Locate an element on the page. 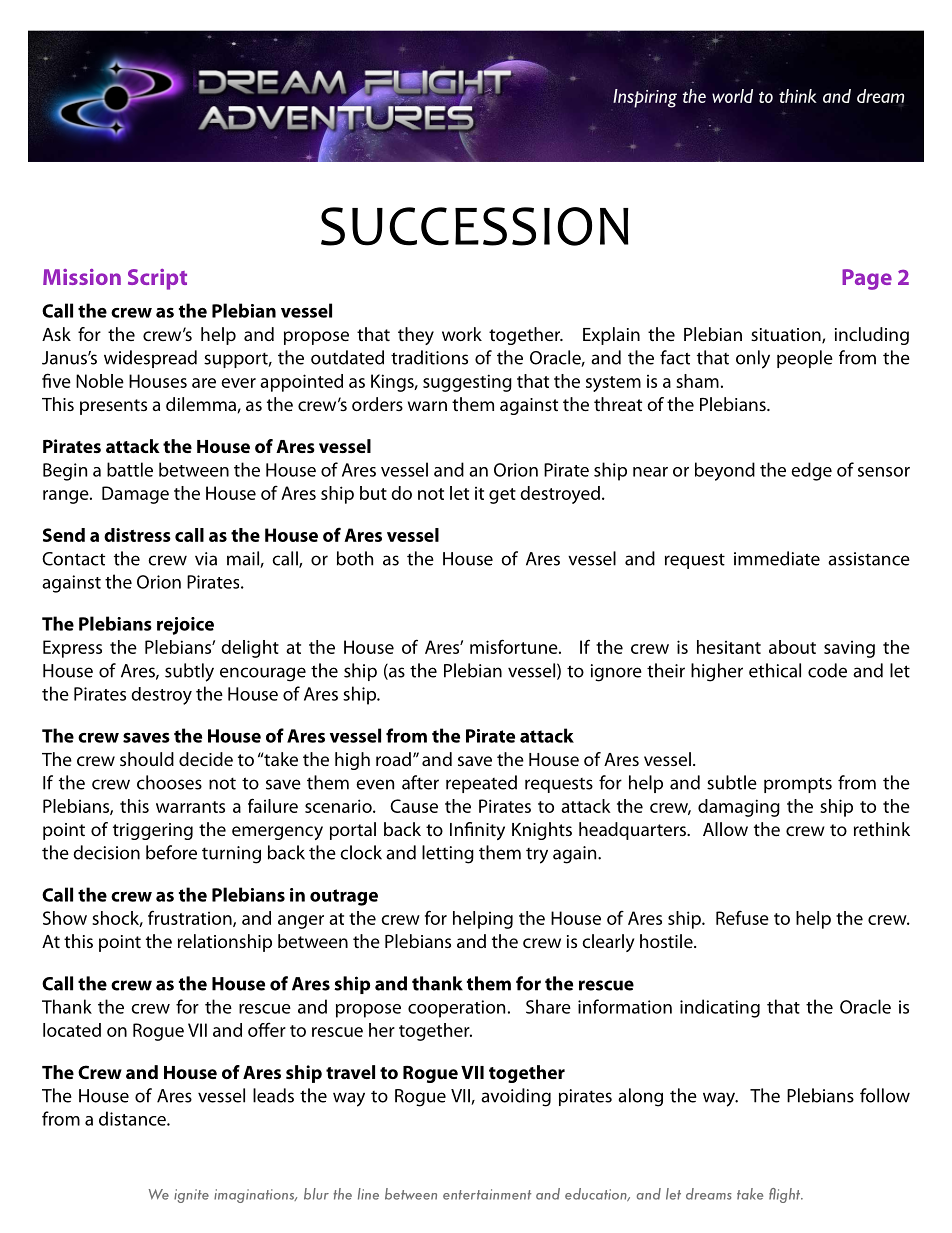 The image size is (952, 1233). SUCCESSION is located at coordinates (475, 226).
